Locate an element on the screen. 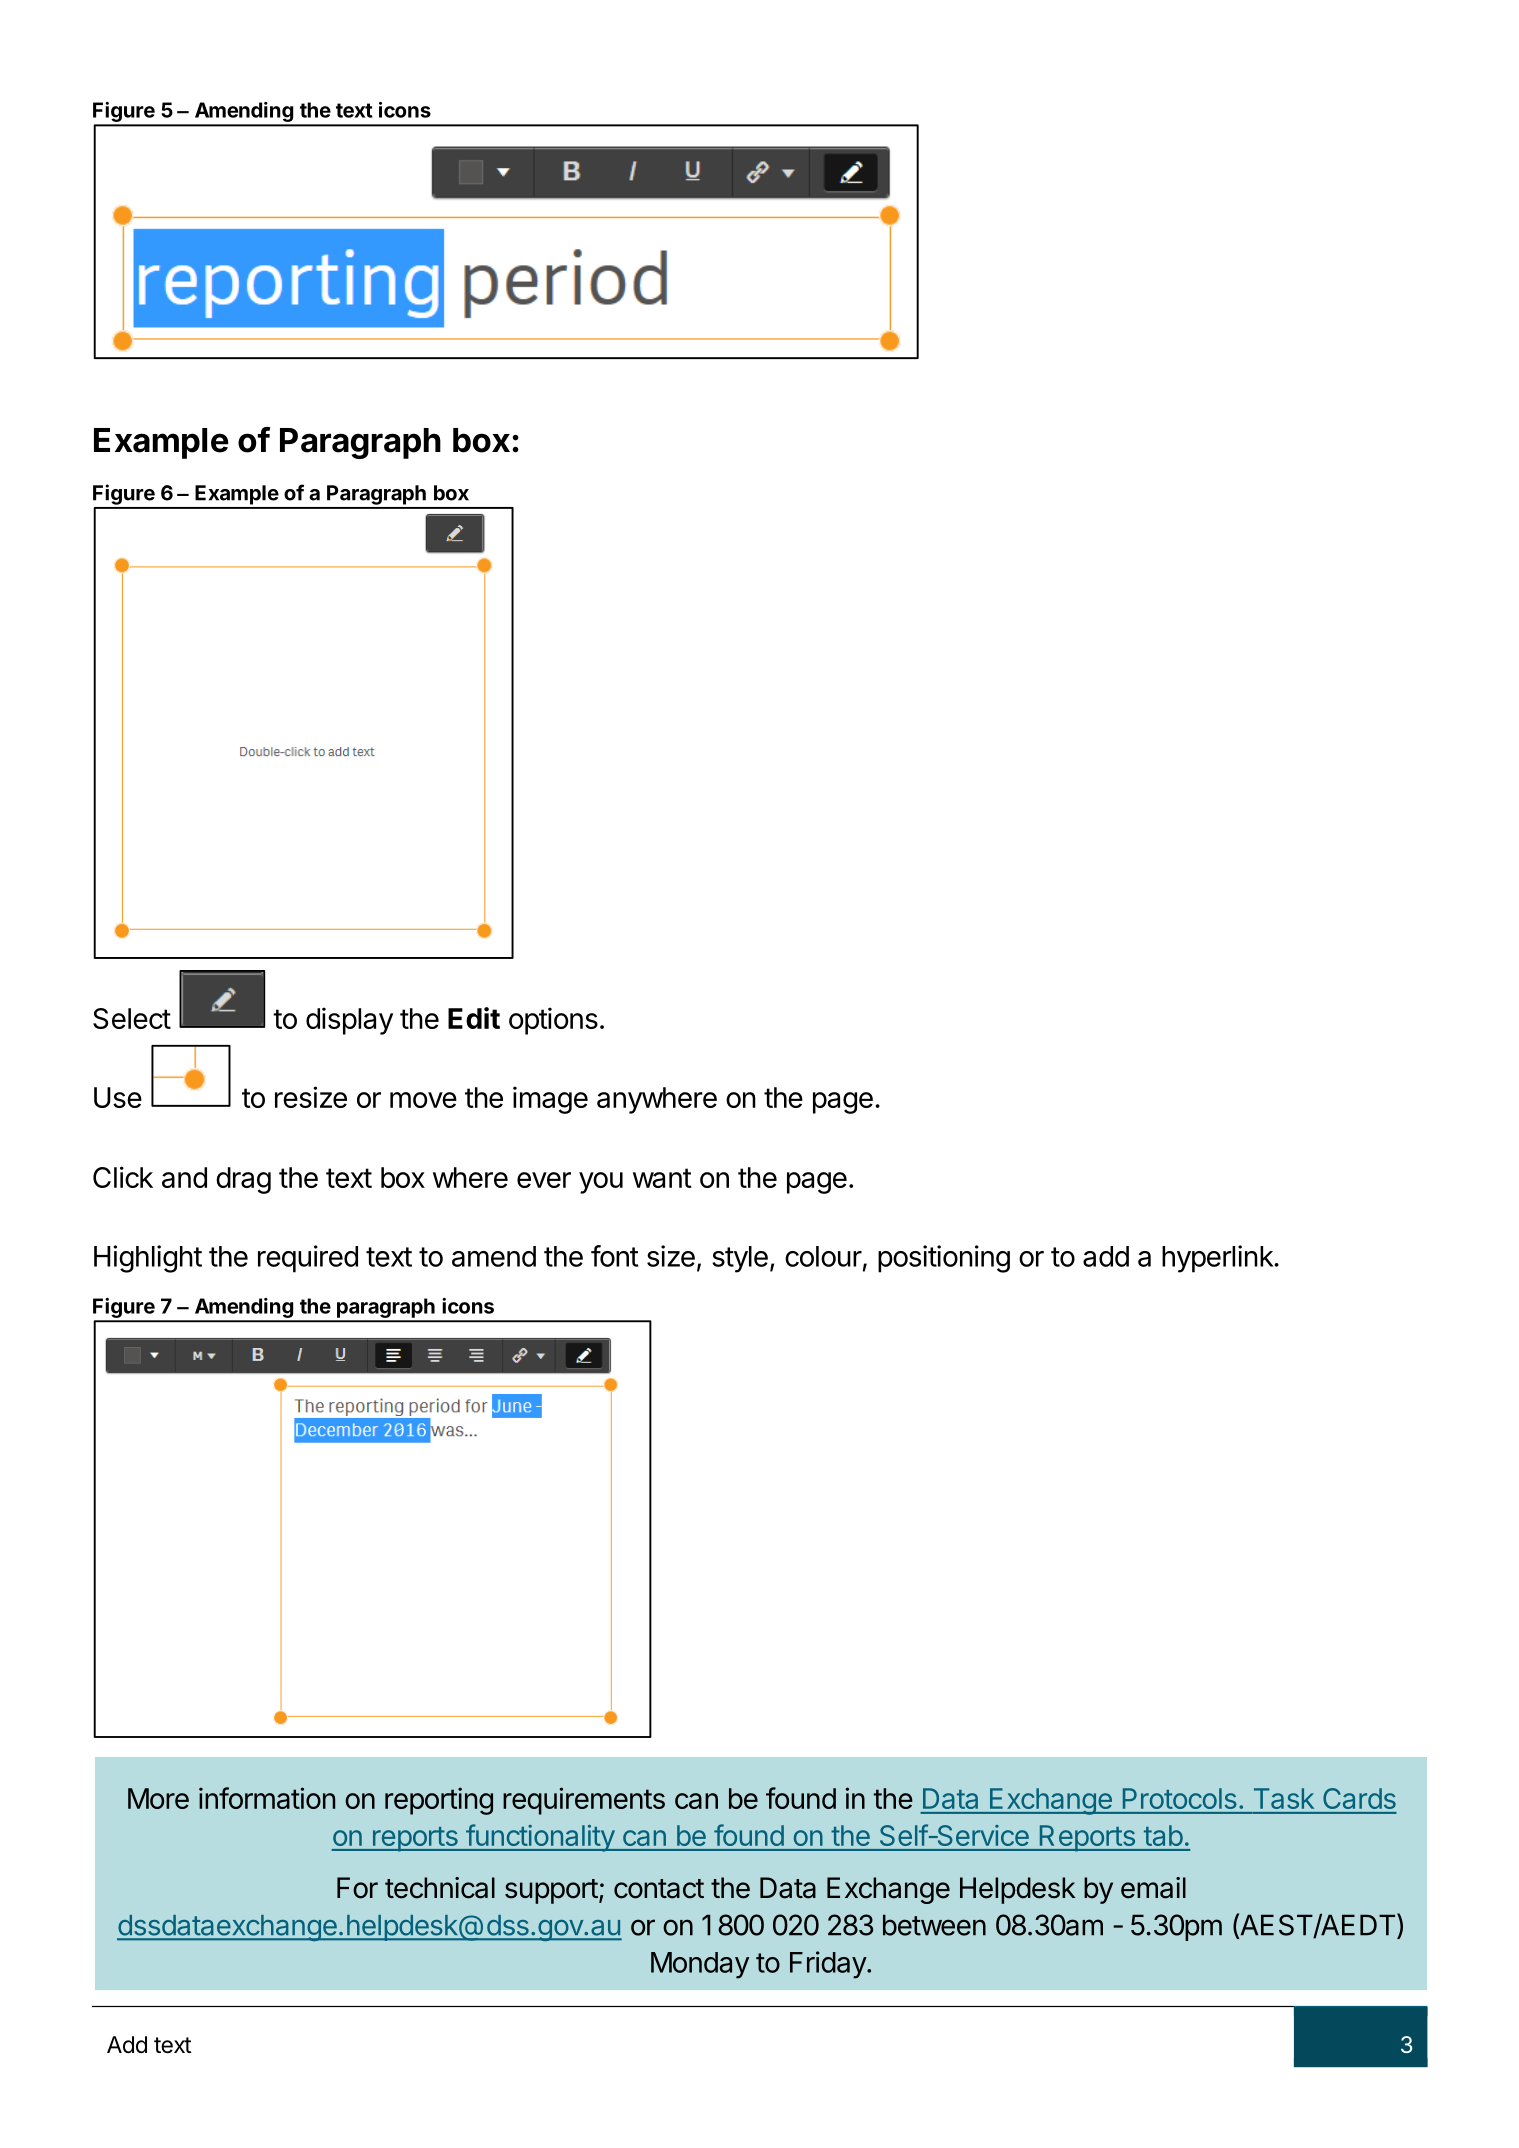 This screenshot has height=2148, width=1519. Monday is located at coordinates (700, 1965).
